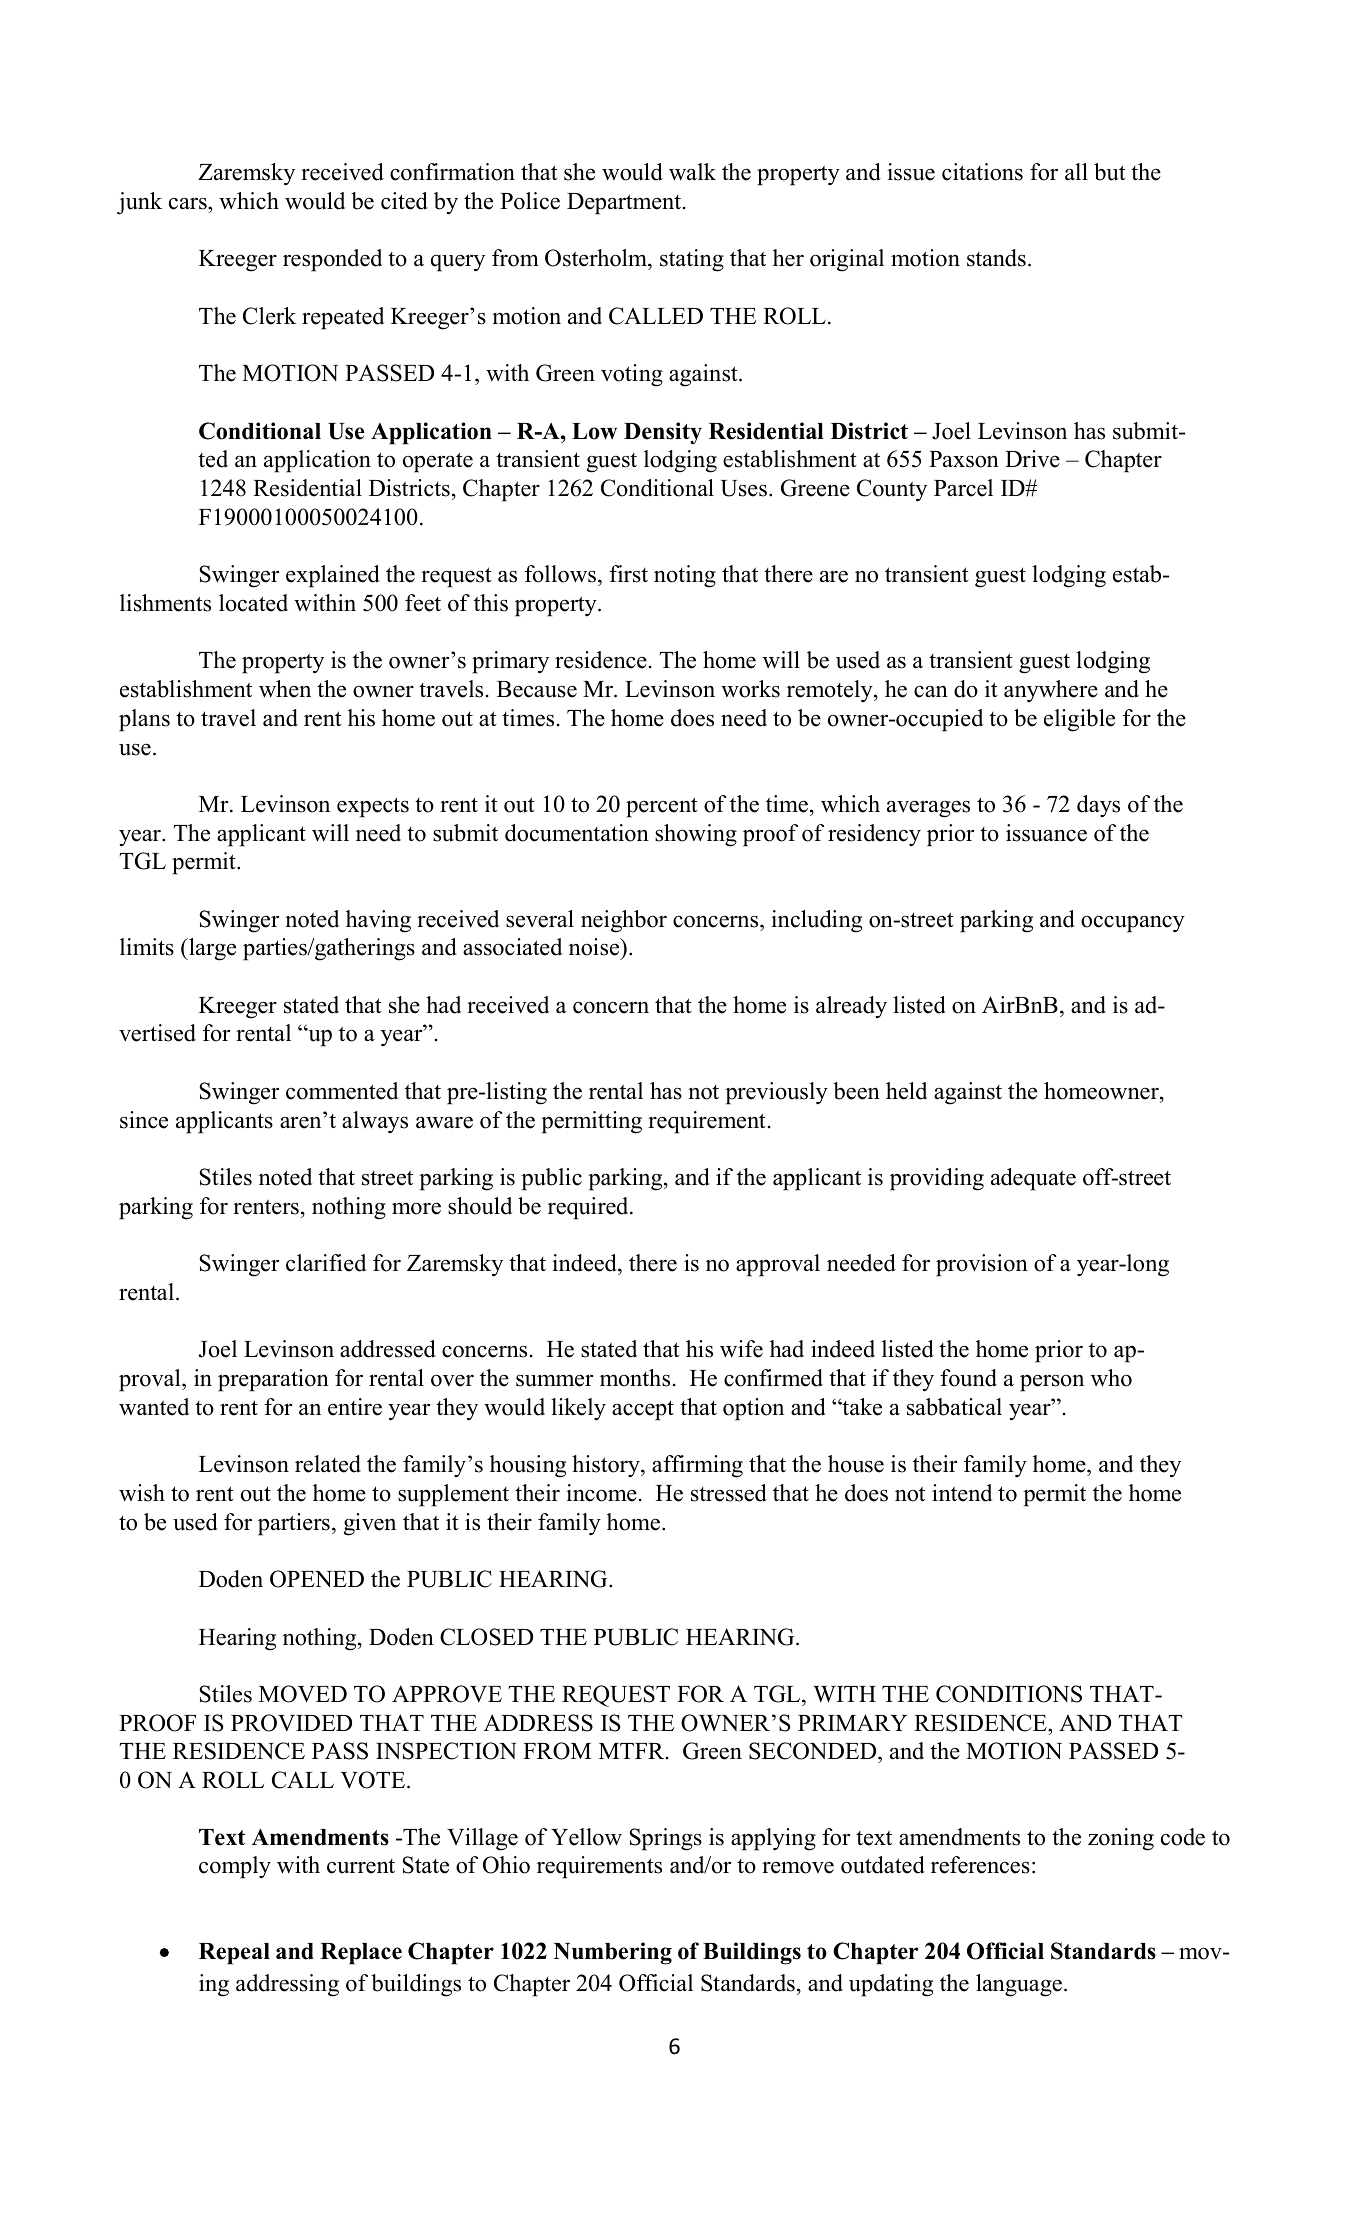 Image resolution: width=1349 pixels, height=2223 pixels. What do you see at coordinates (625, 204) in the screenshot?
I see `Department` at bounding box center [625, 204].
